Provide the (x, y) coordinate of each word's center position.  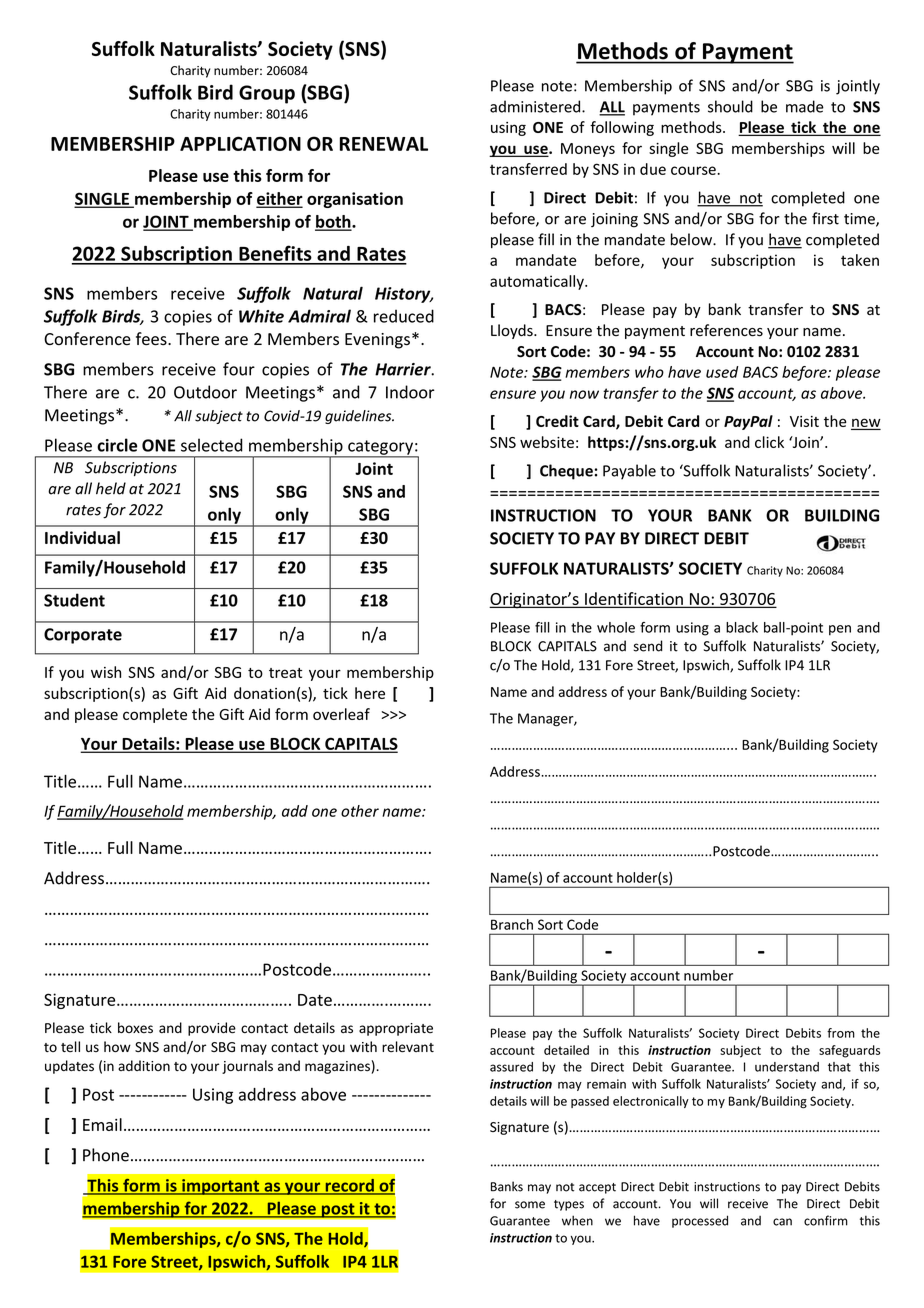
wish (106, 672)
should (730, 106)
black (742, 627)
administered (536, 106)
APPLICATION (240, 143)
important (221, 1187)
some (530, 1205)
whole (616, 627)
